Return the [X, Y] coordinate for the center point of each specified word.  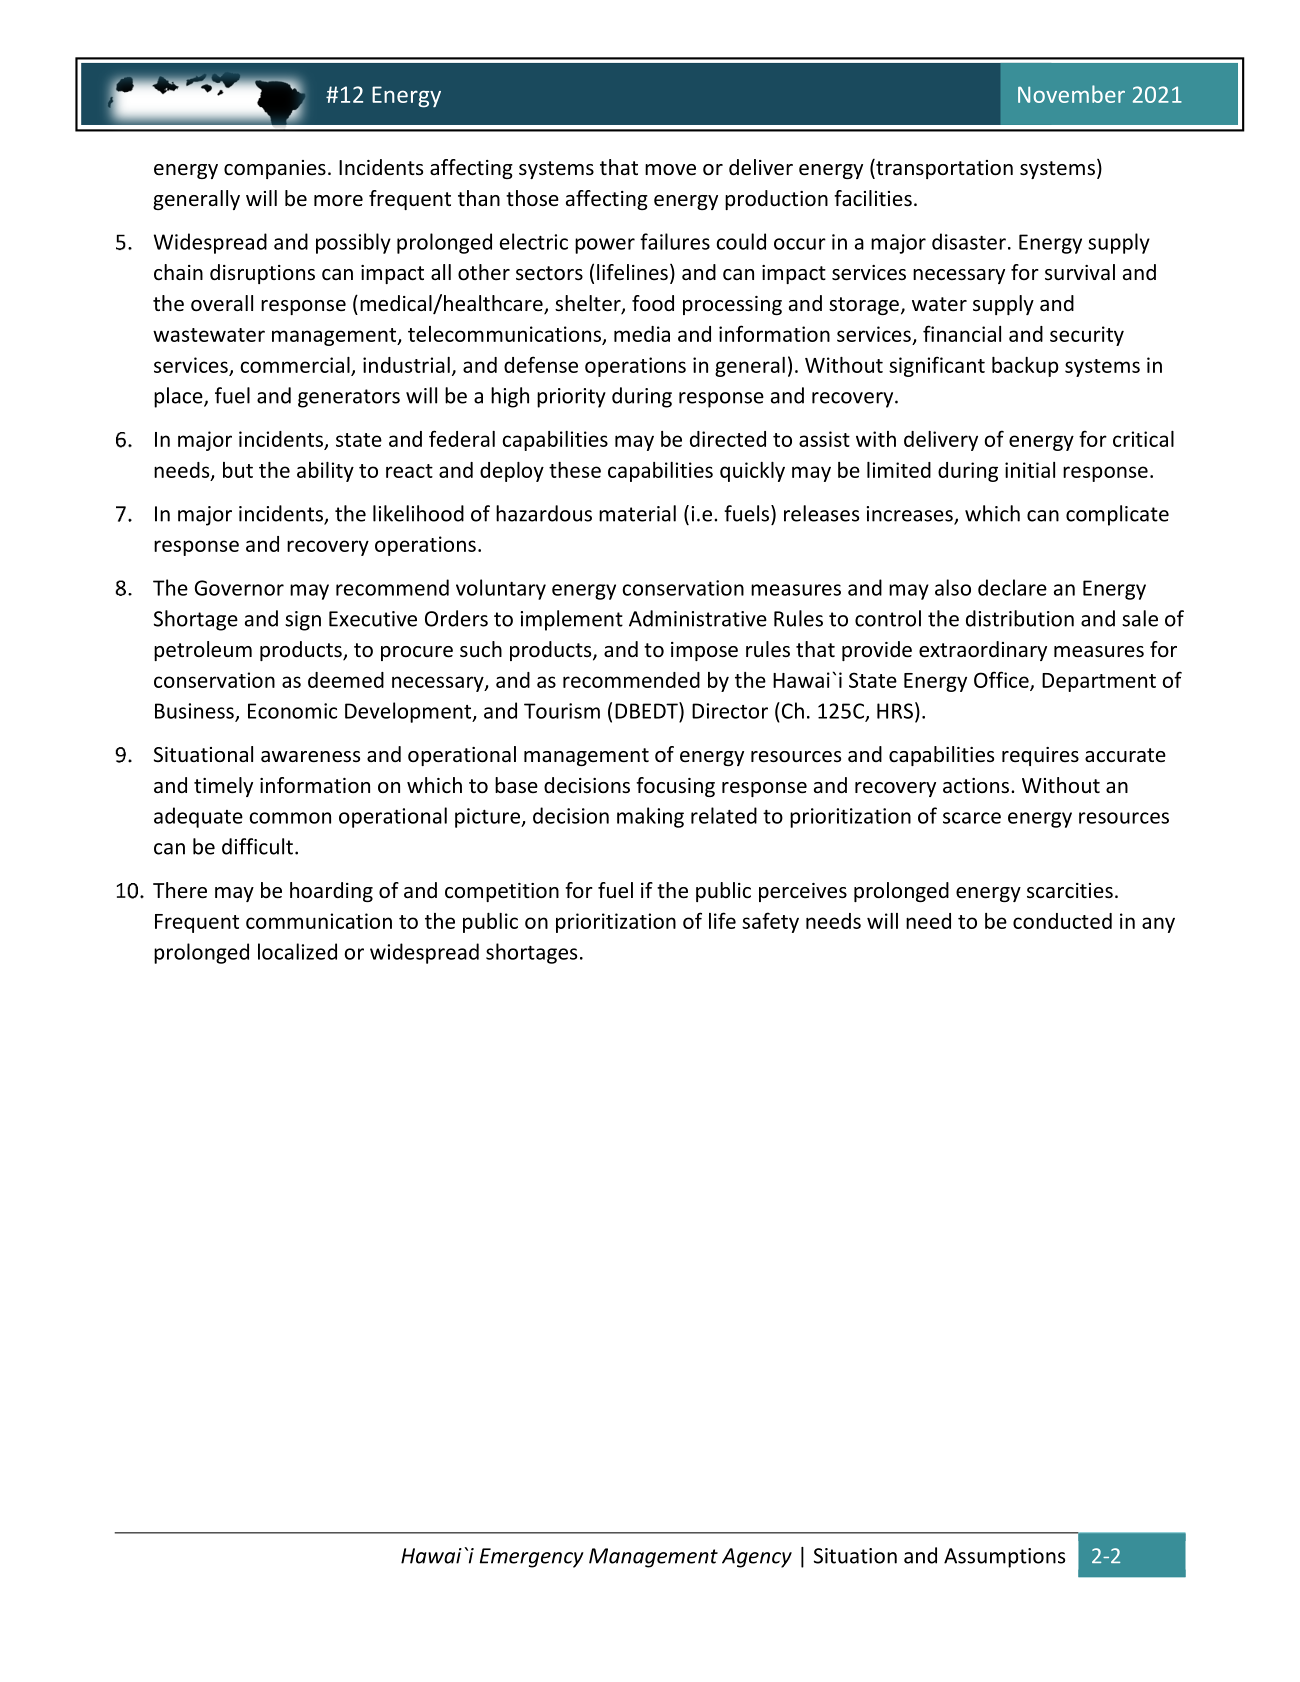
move [670, 170]
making [650, 817]
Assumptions [1004, 1558]
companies [275, 169]
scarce [972, 818]
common [290, 818]
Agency [757, 1558]
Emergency [532, 1558]
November [1071, 94]
